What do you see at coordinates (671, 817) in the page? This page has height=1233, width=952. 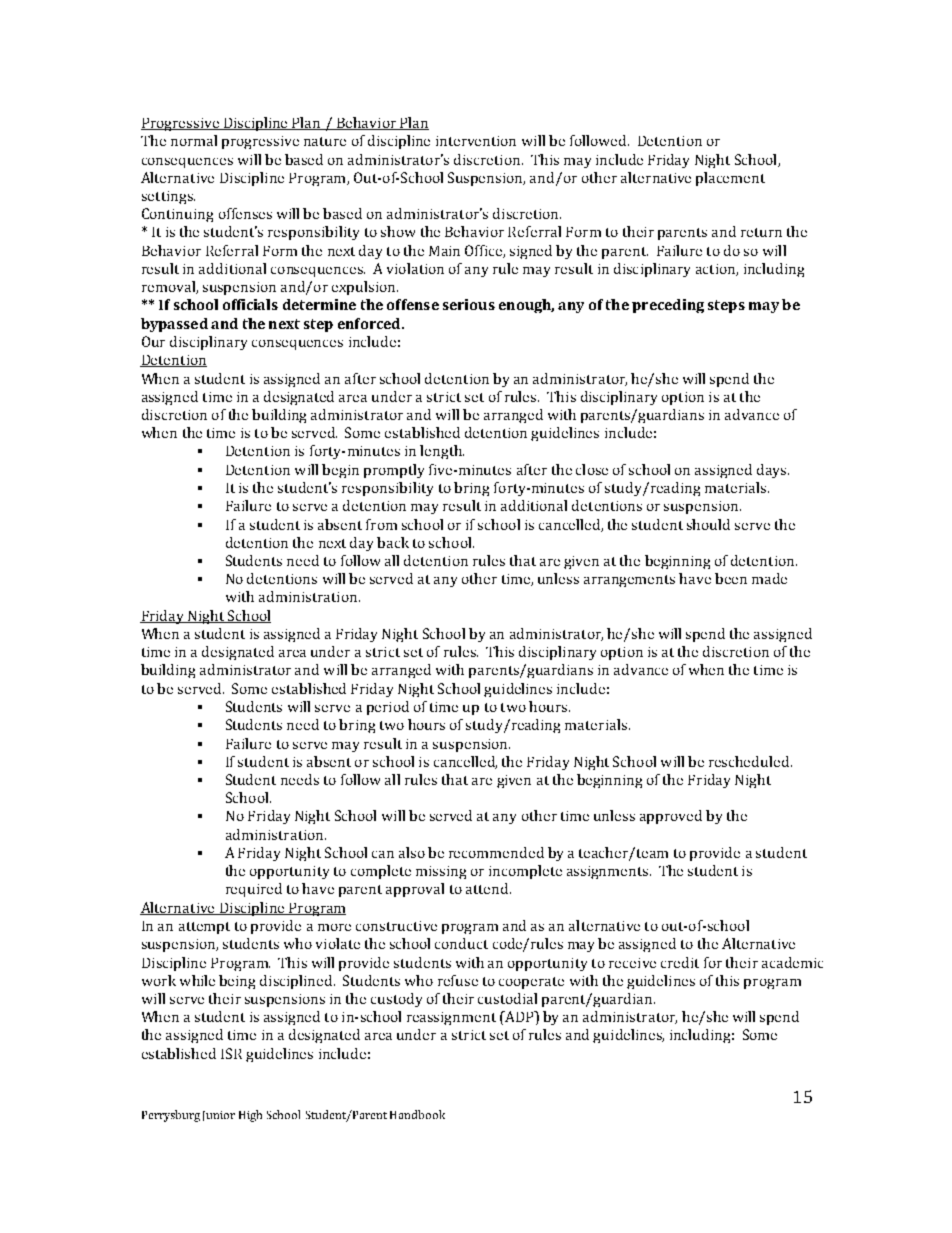 I see `approved` at bounding box center [671, 817].
